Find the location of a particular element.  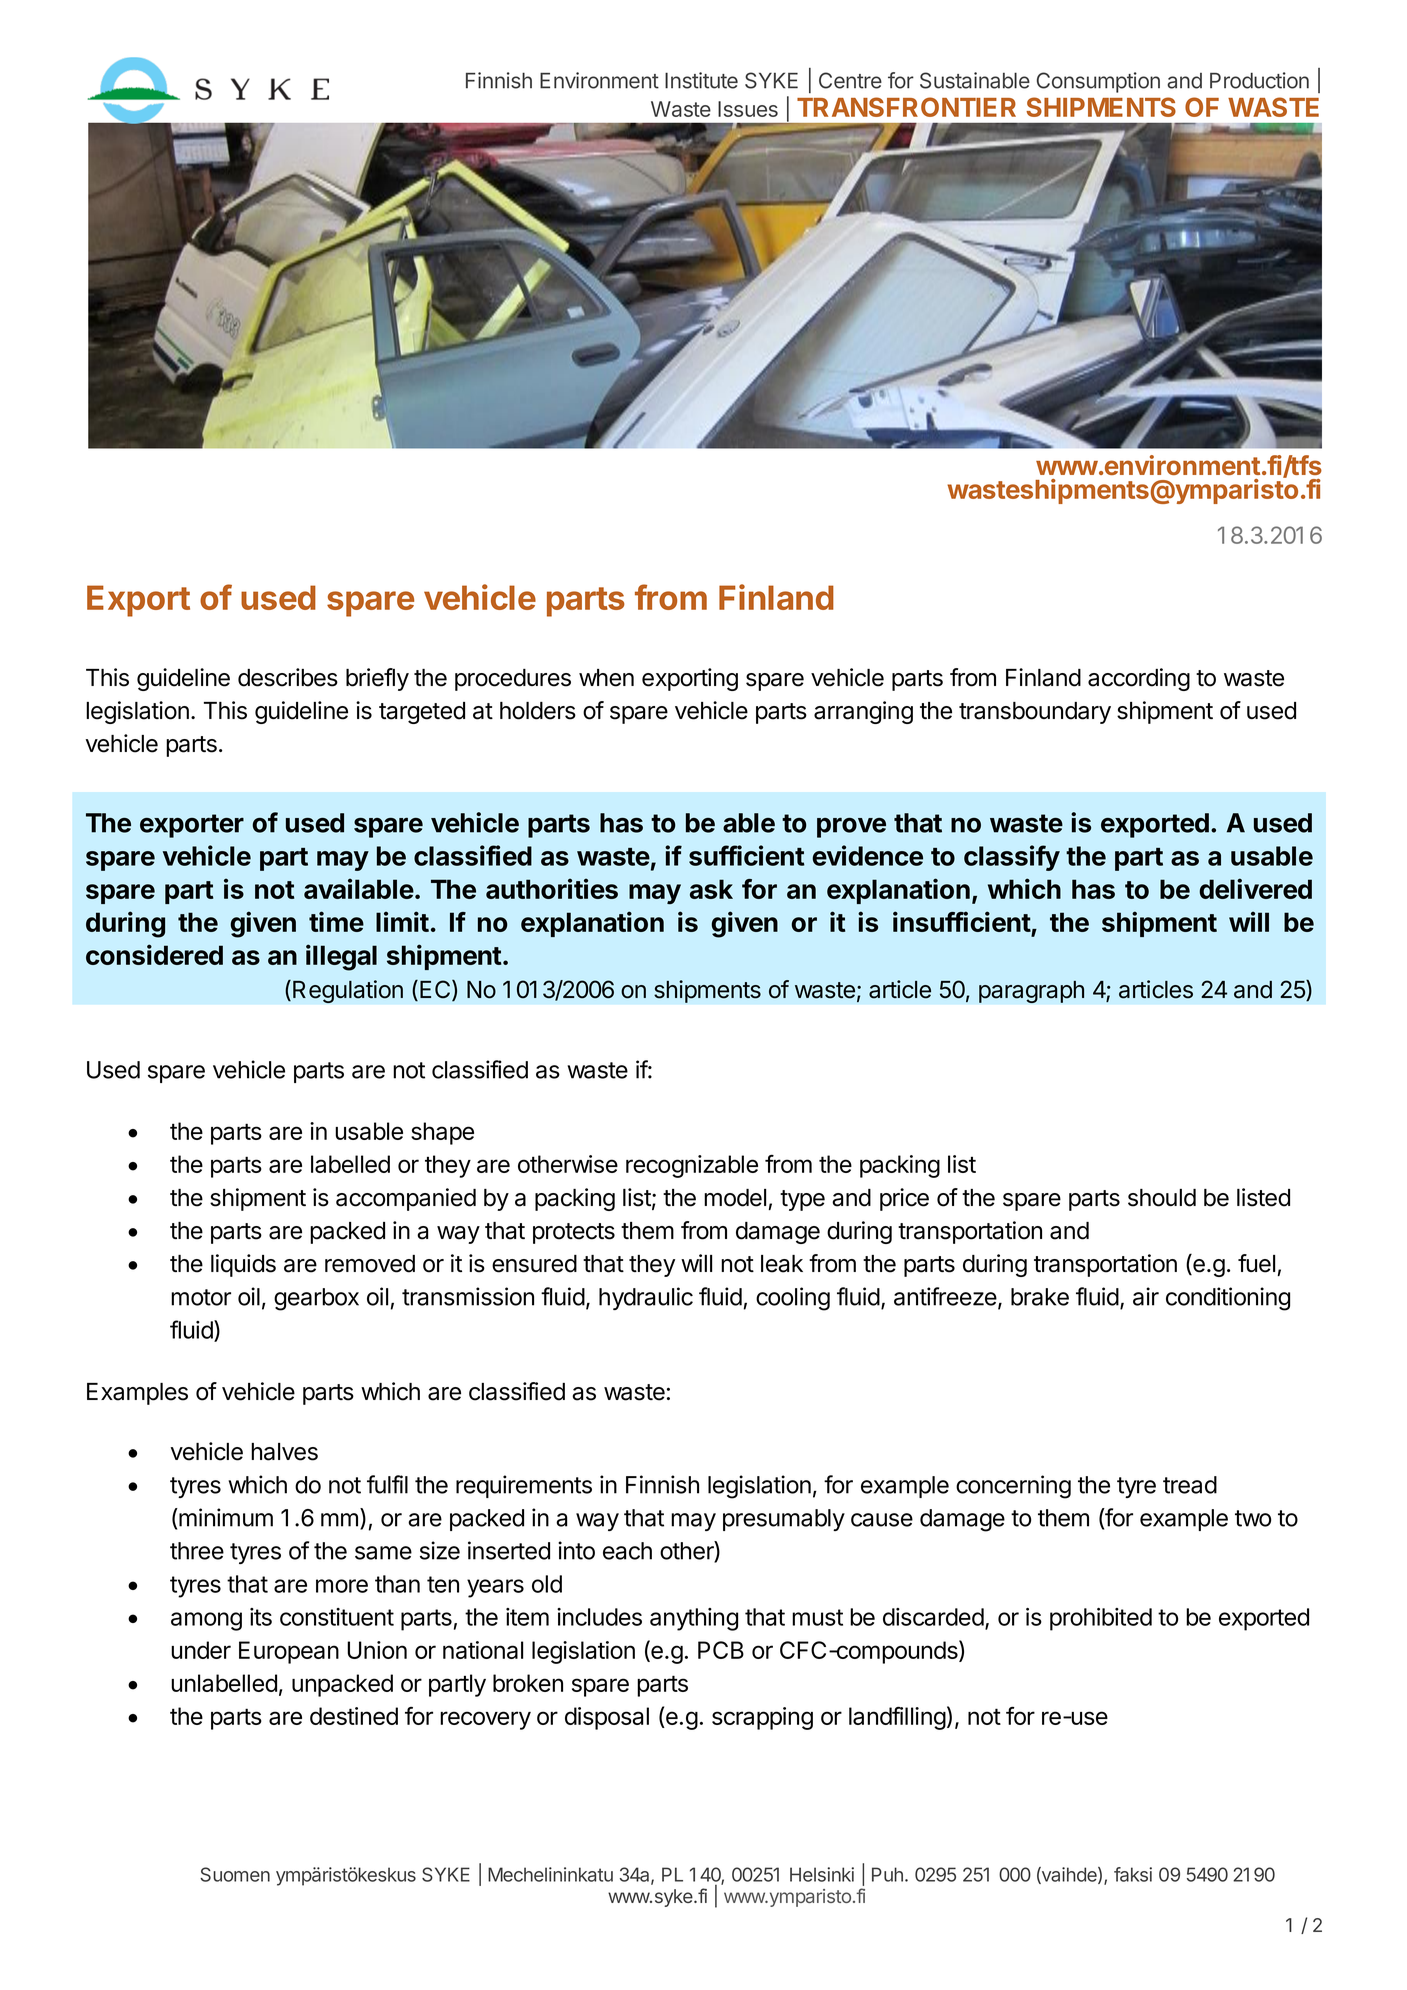

ask is located at coordinates (711, 889).
